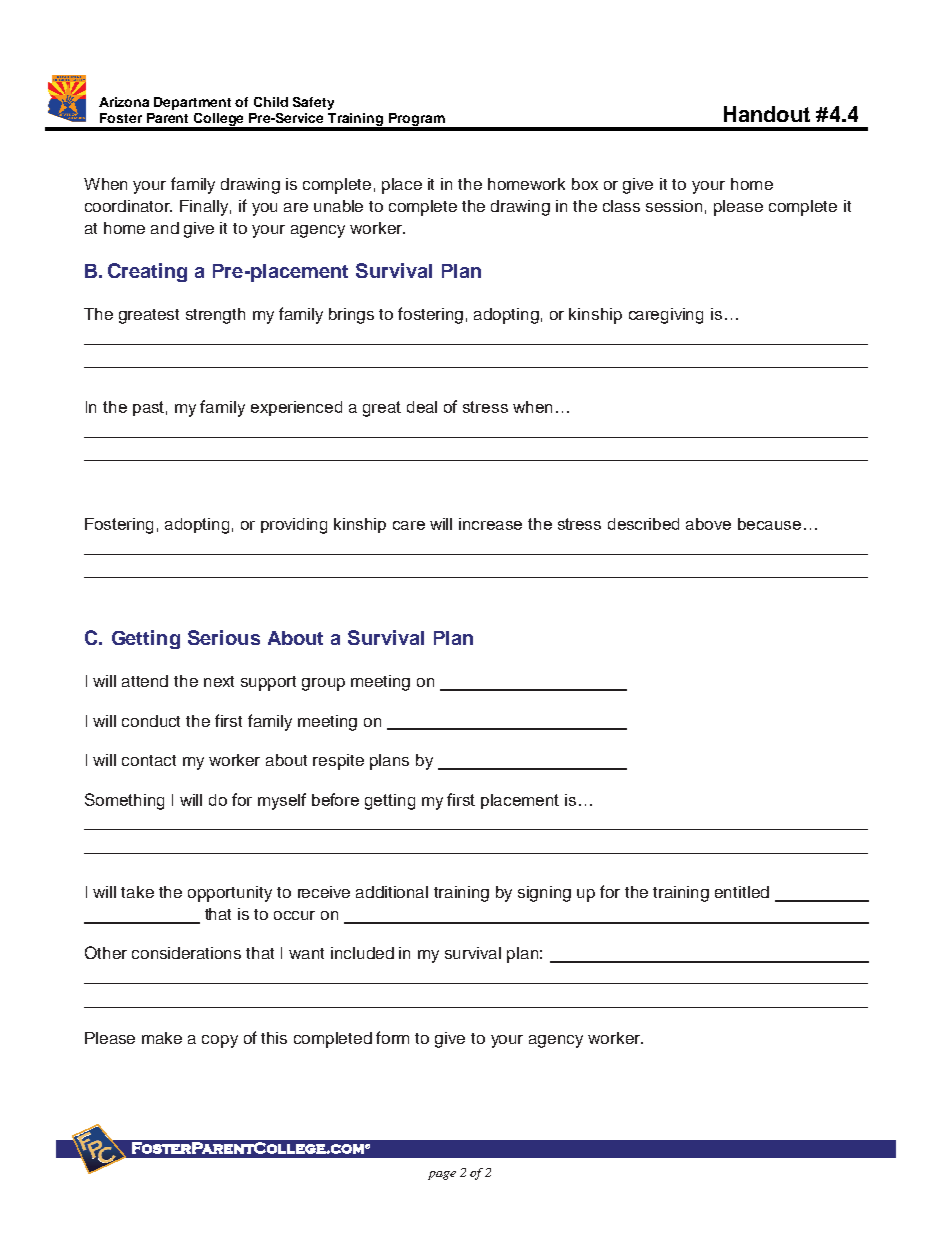 Image resolution: width=952 pixels, height=1233 pixels. I want to click on above, so click(708, 524).
